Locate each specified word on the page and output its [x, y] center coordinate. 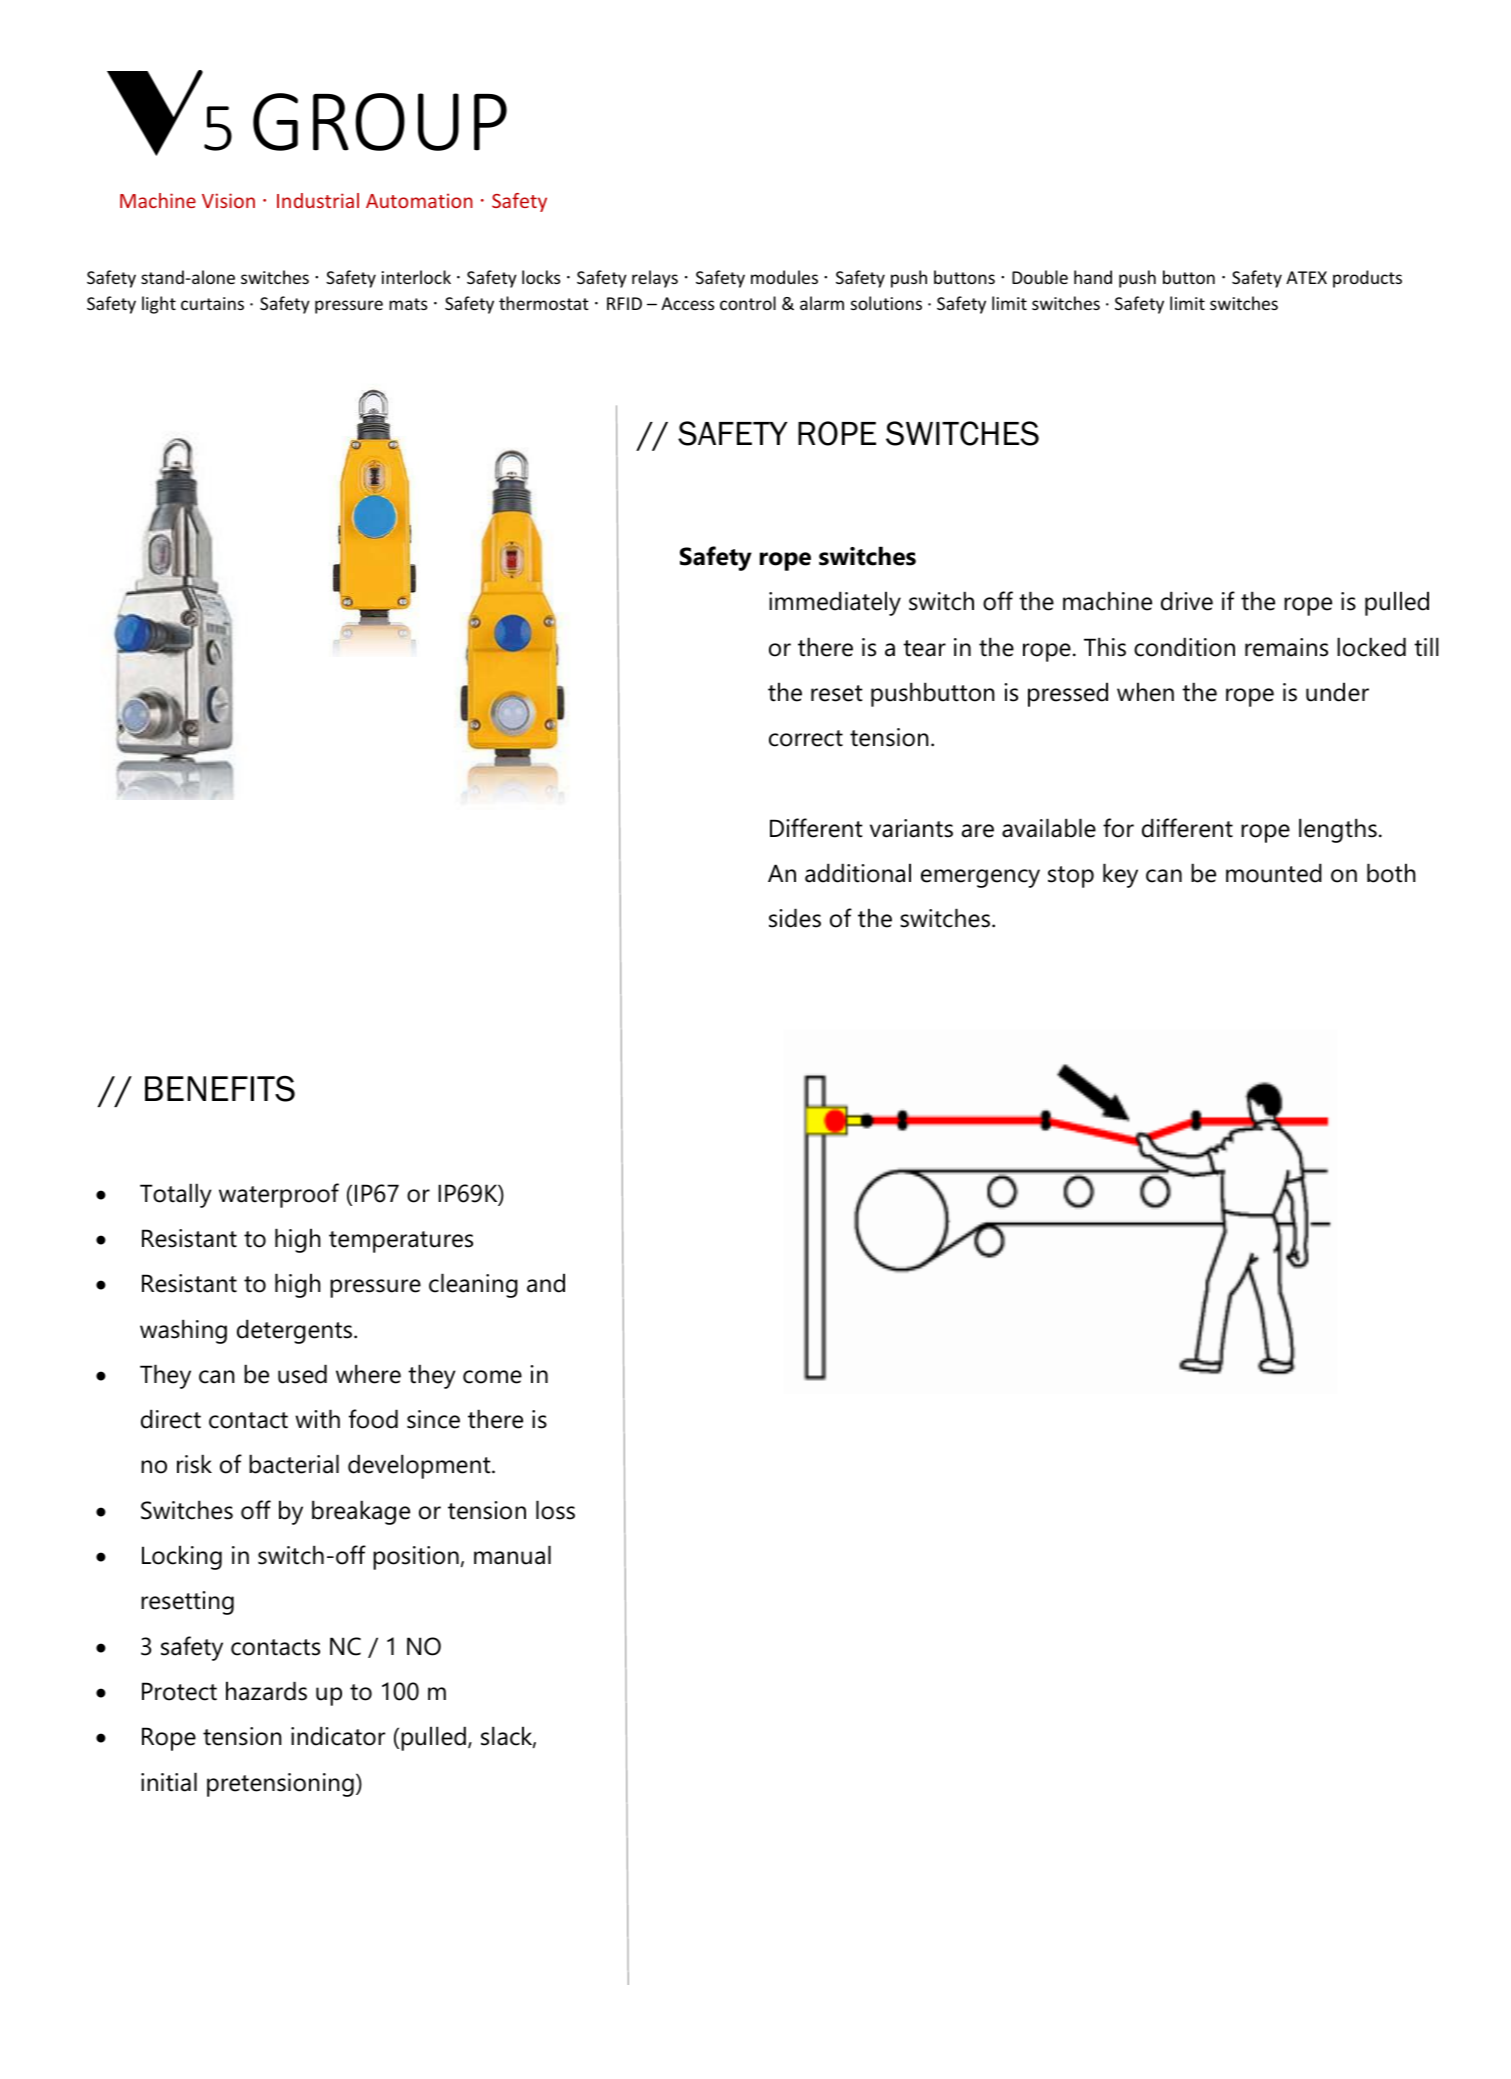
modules [784, 277]
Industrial [318, 200]
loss [555, 1510]
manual [512, 1555]
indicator [338, 1736]
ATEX [1306, 277]
